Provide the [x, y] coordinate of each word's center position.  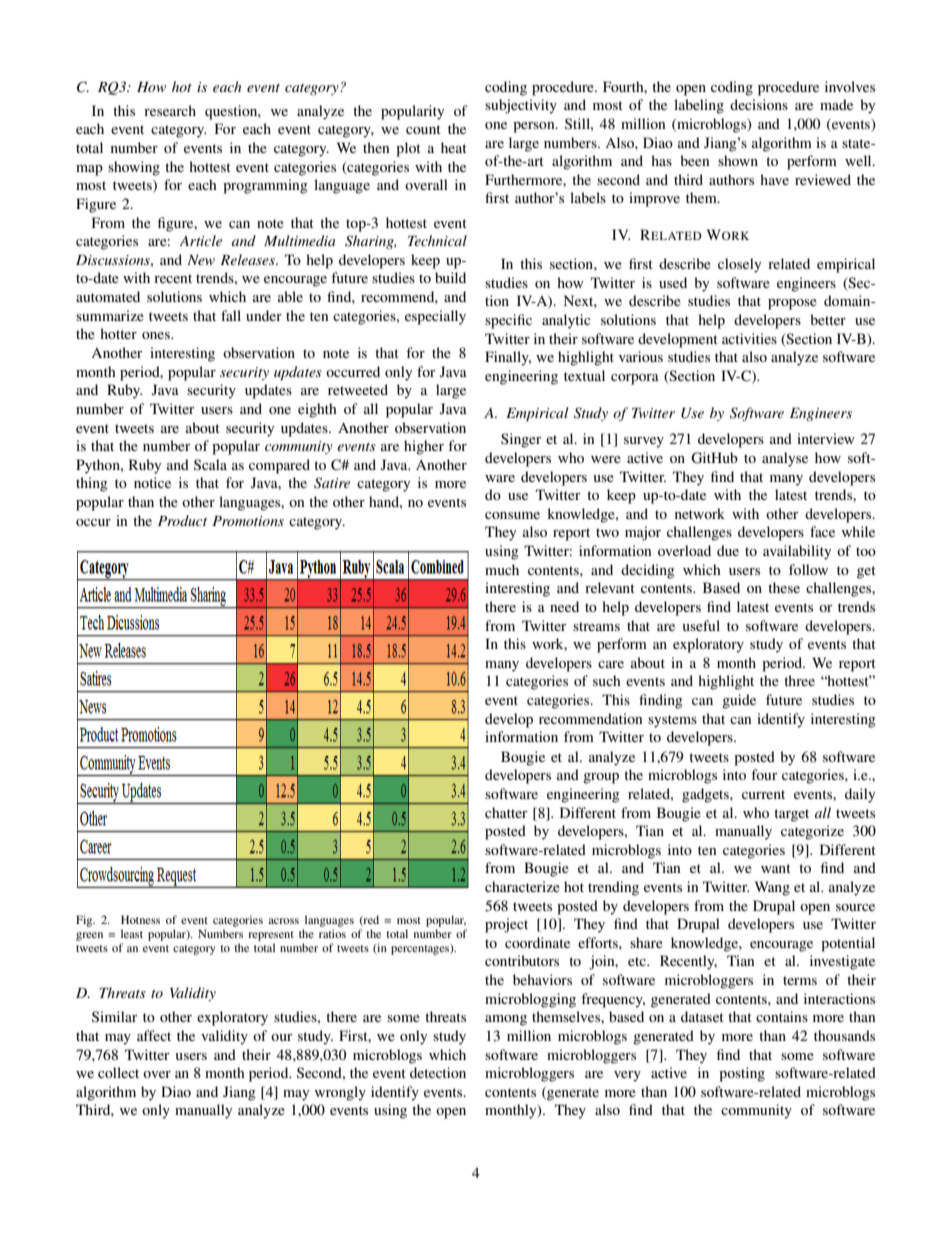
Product [182, 520]
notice [152, 482]
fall [231, 315]
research [170, 110]
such [607, 680]
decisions [759, 104]
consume [512, 515]
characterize [522, 886]
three [799, 680]
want [776, 868]
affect [154, 1035]
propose [792, 304]
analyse [785, 459]
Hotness [140, 919]
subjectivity [521, 106]
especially [435, 317]
